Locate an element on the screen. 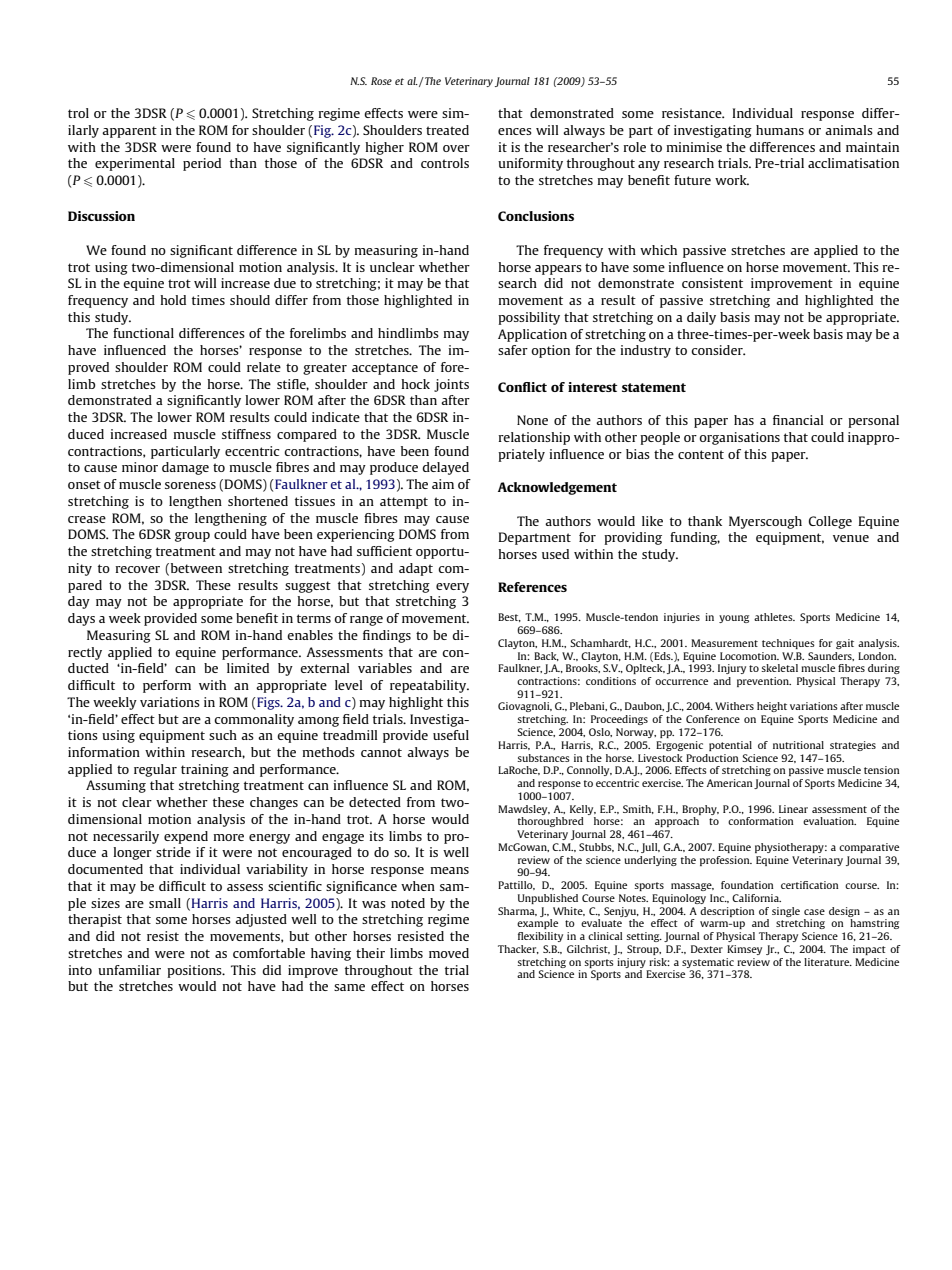 Image resolution: width=952 pixels, height=1270 pixels. treated is located at coordinates (447, 130).
